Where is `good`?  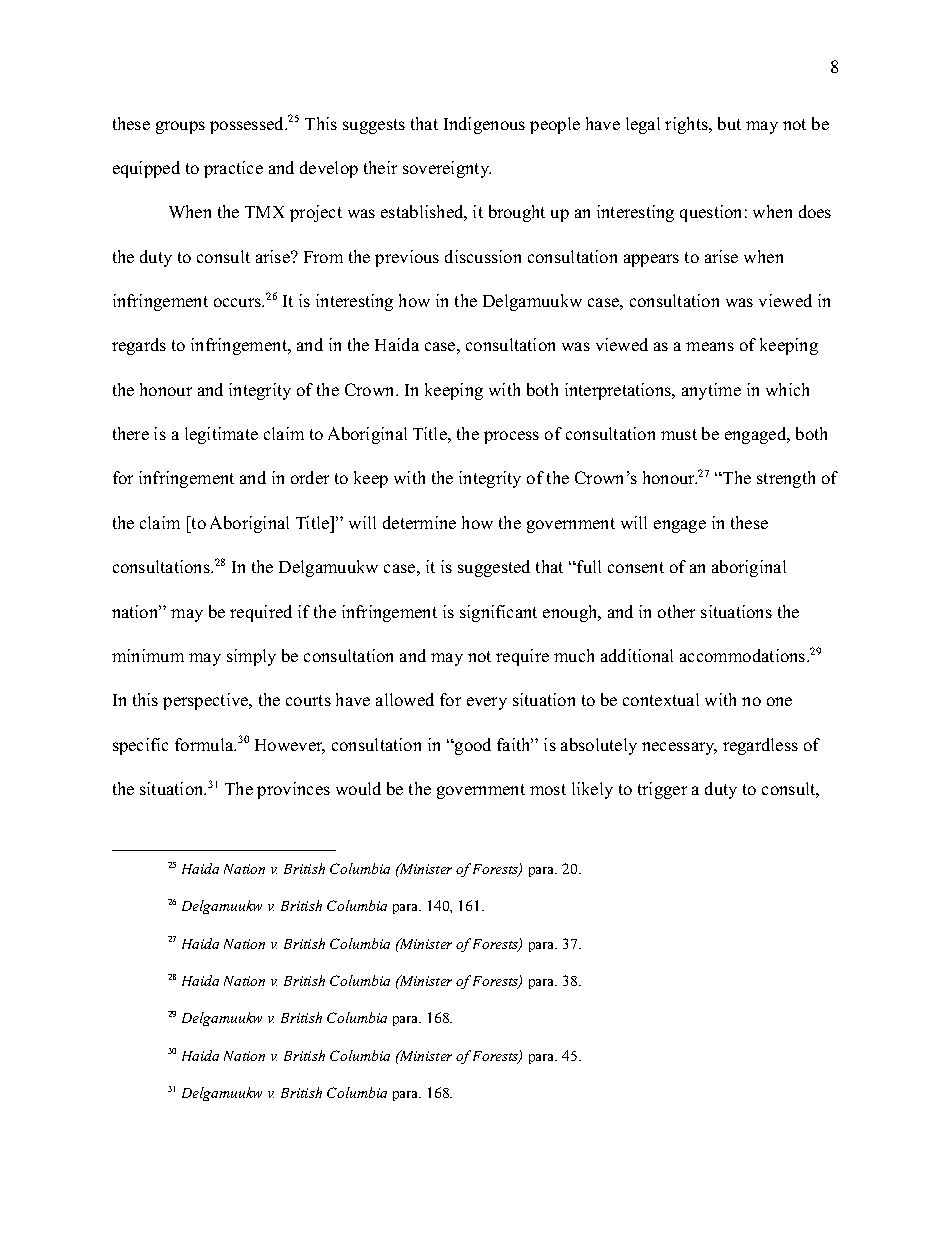 good is located at coordinates (472, 746).
